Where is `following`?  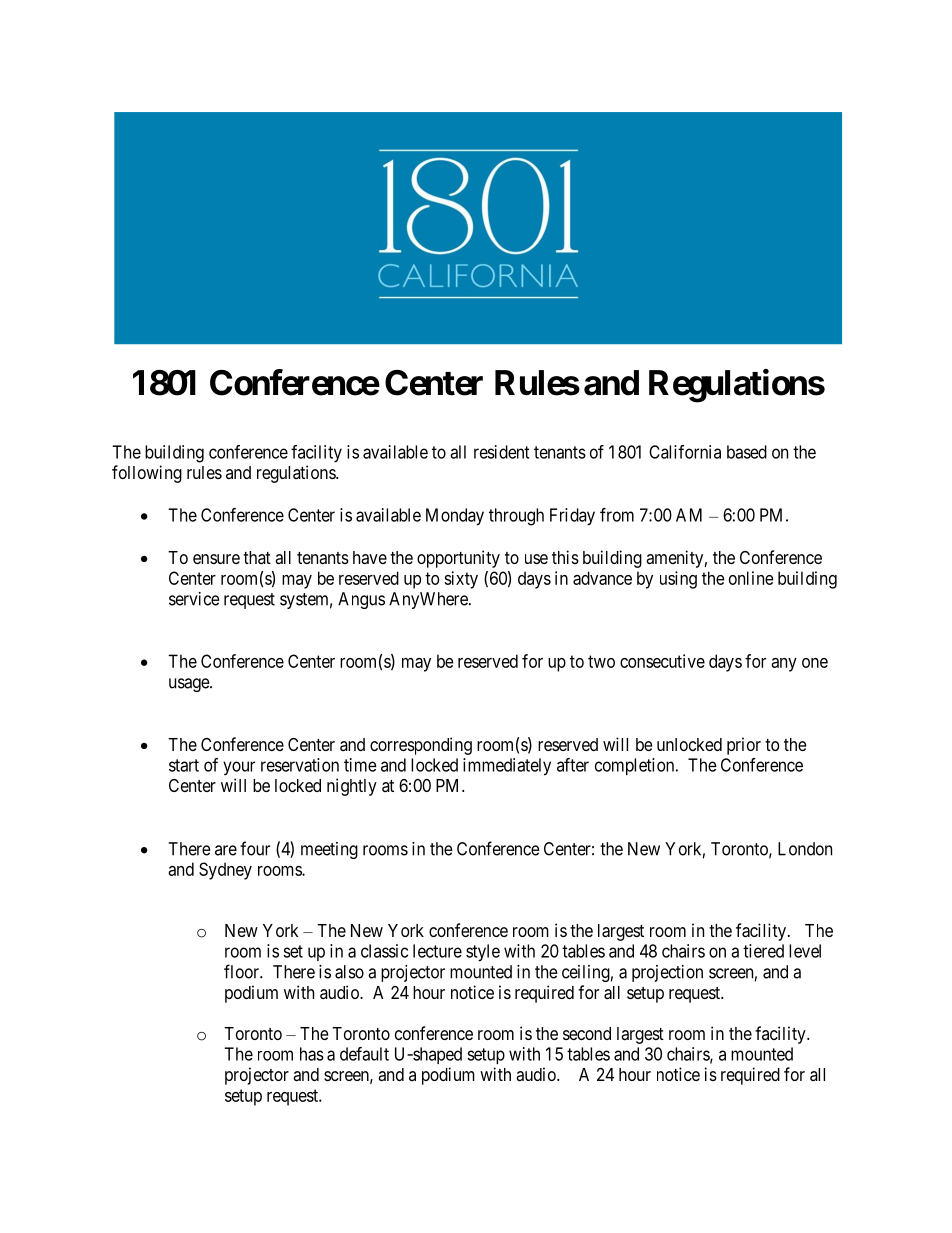
following is located at coordinates (147, 474).
